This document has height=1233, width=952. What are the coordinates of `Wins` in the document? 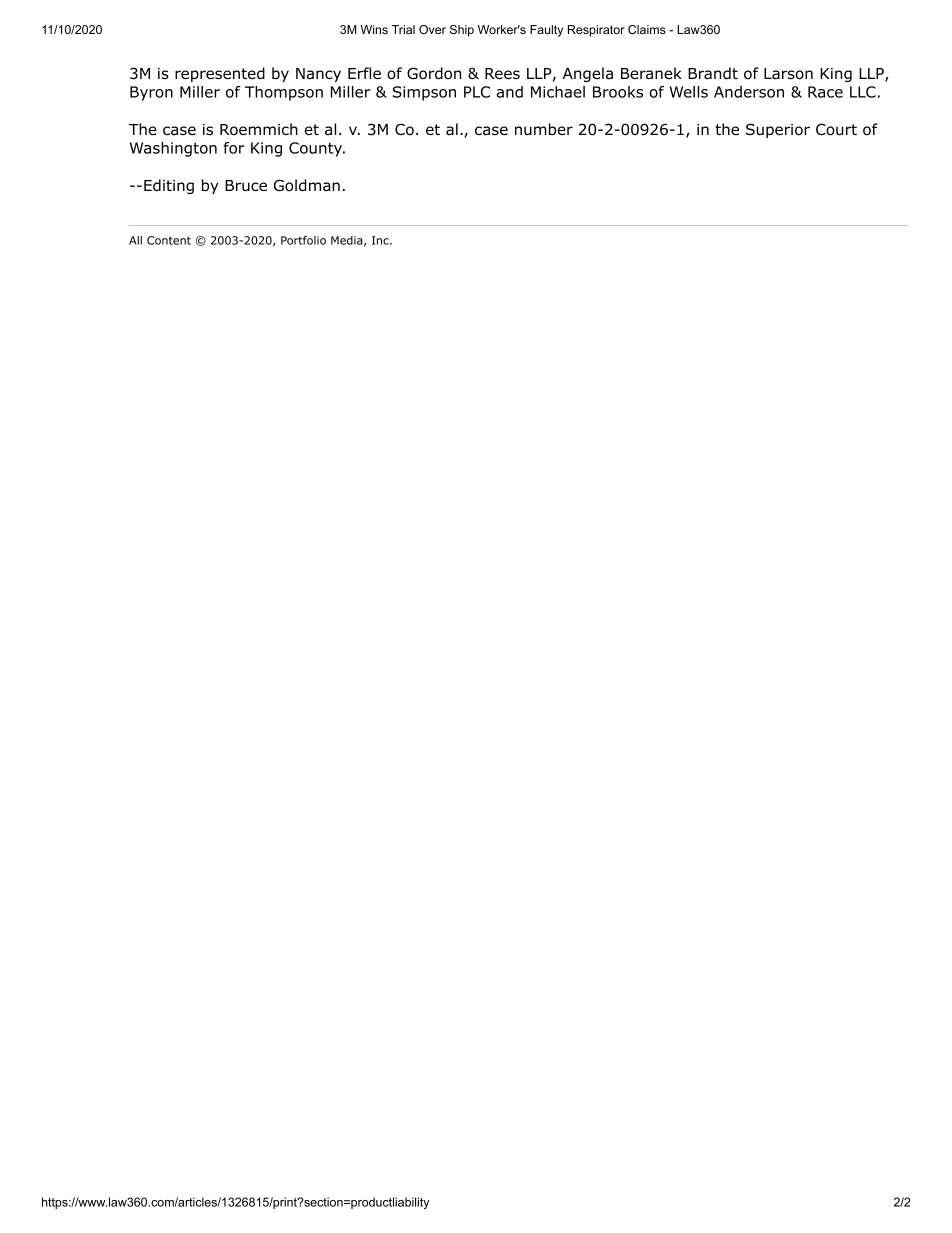 It's located at (374, 29).
